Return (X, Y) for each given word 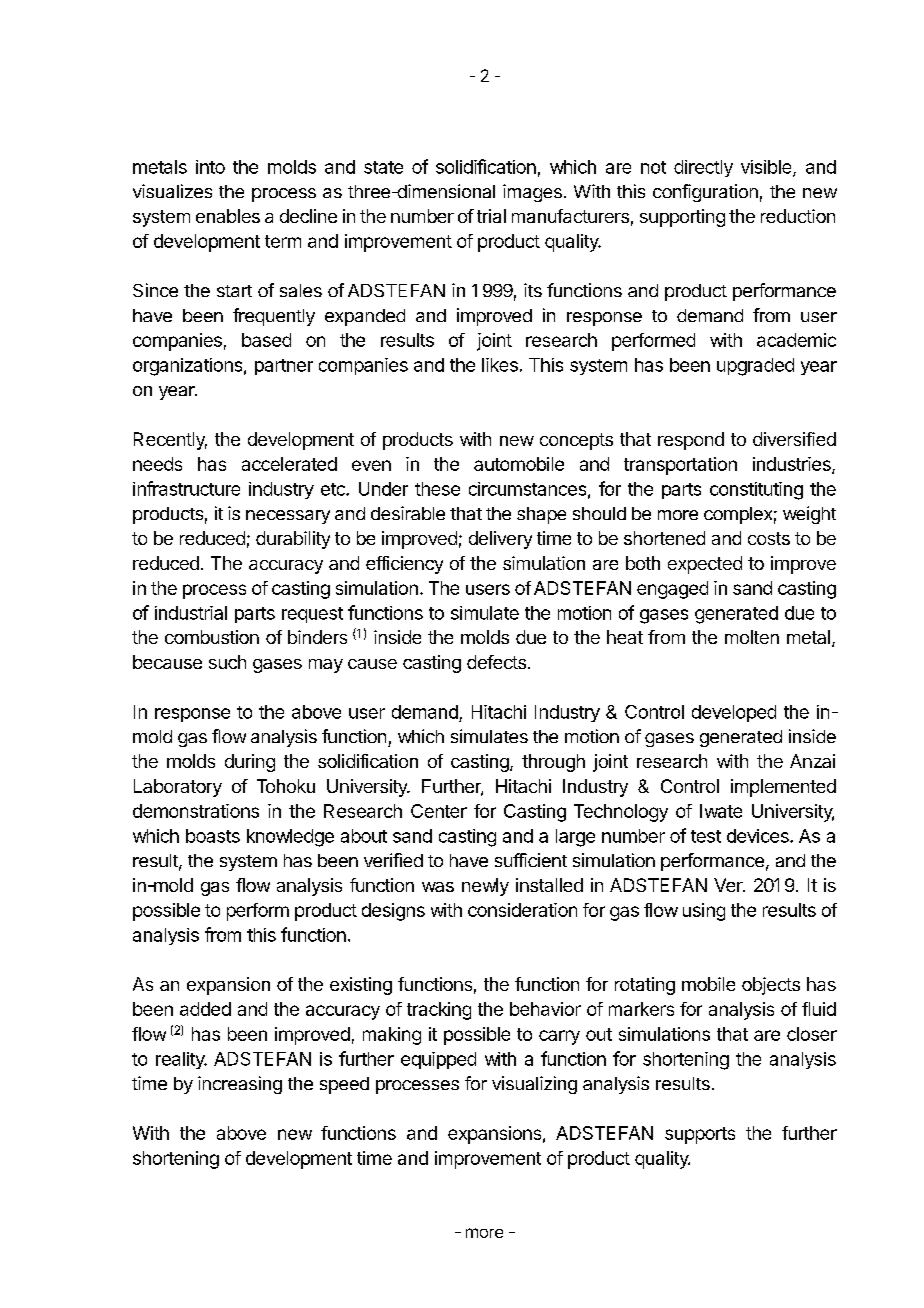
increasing (240, 1085)
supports (700, 1135)
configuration (705, 193)
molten (752, 637)
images (532, 193)
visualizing (534, 1085)
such (227, 662)
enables (228, 216)
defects (496, 662)
